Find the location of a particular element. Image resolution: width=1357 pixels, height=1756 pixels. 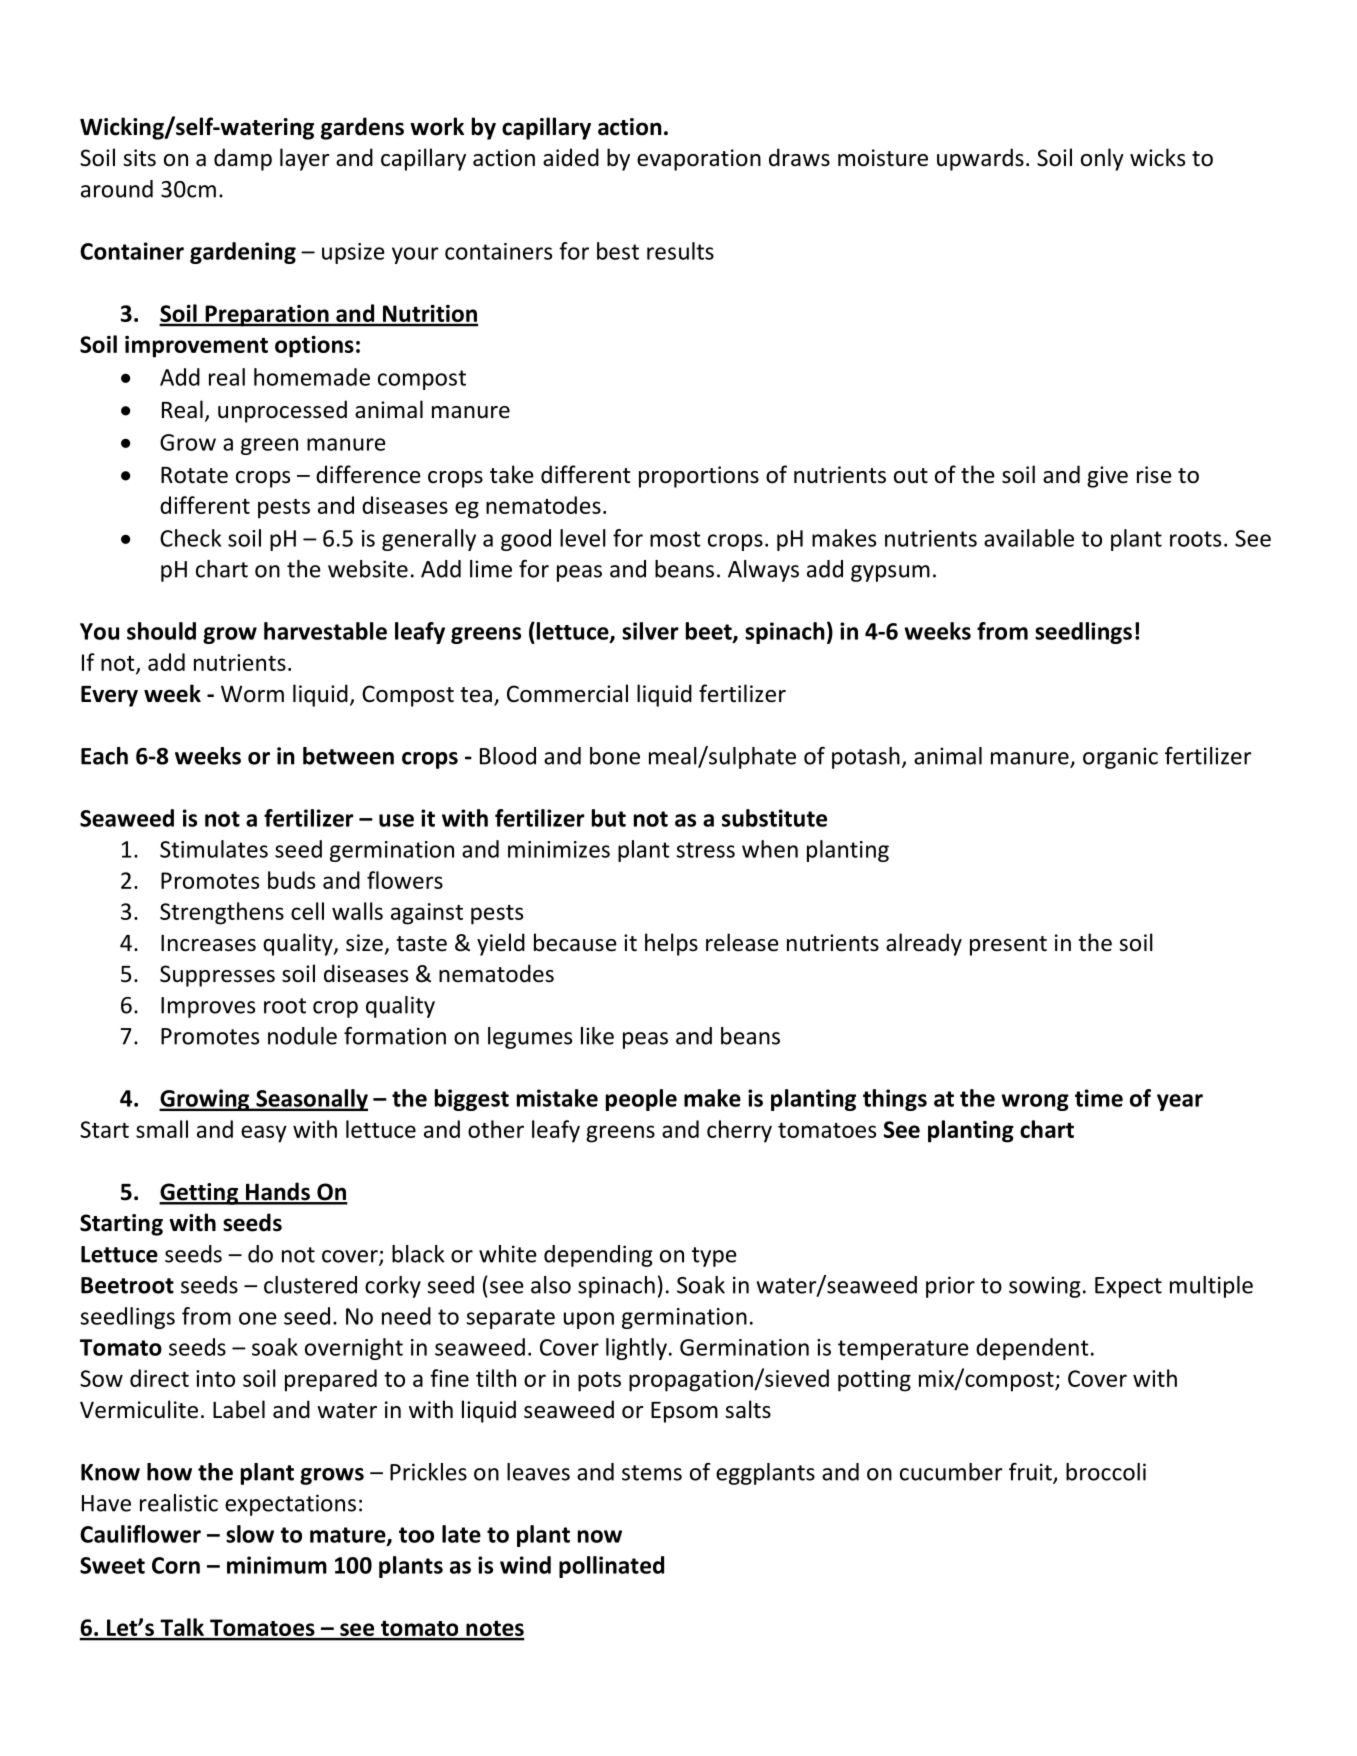

buds is located at coordinates (291, 880).
